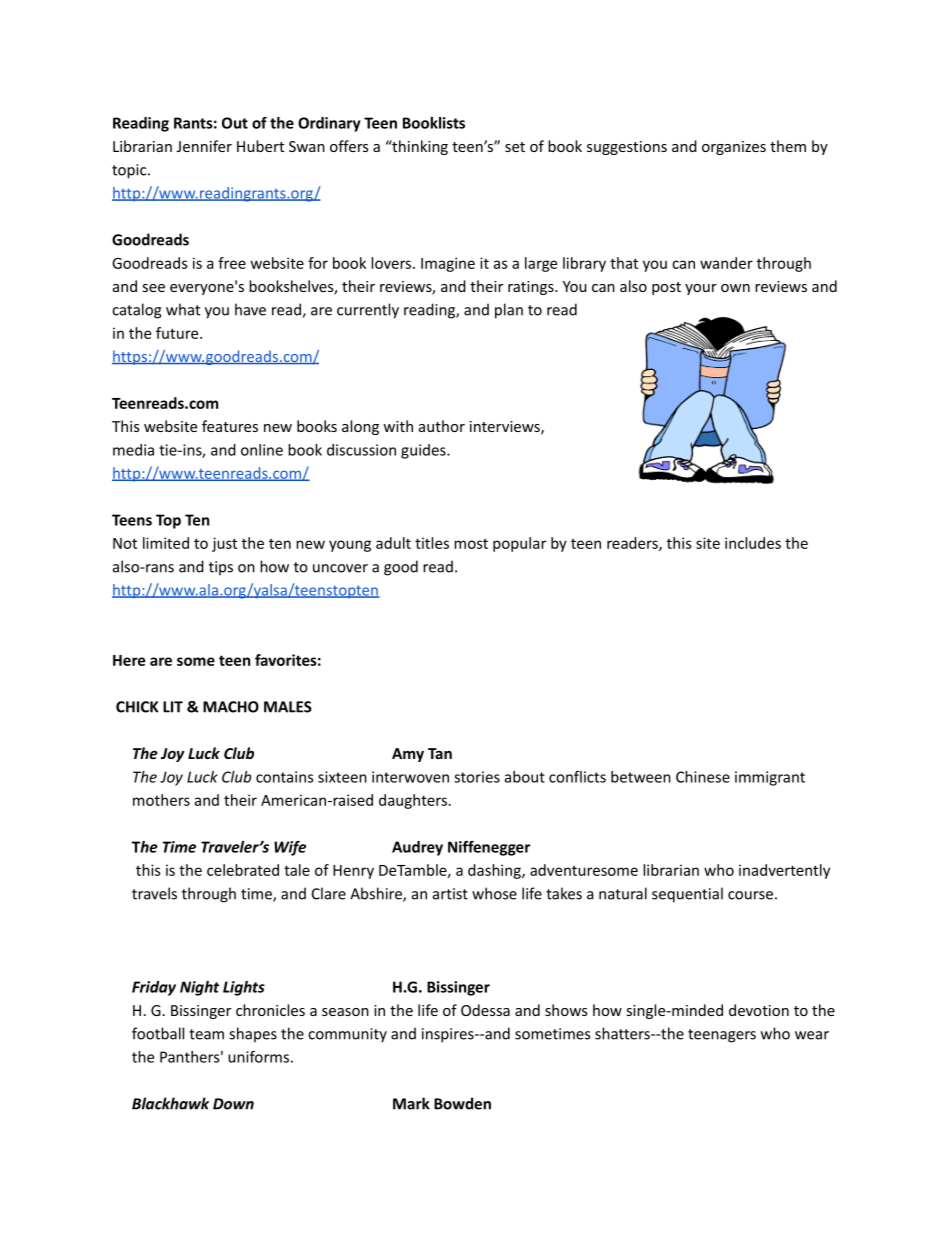 This screenshot has height=1233, width=952. Describe the element at coordinates (734, 148) in the screenshot. I see `organizes` at that location.
